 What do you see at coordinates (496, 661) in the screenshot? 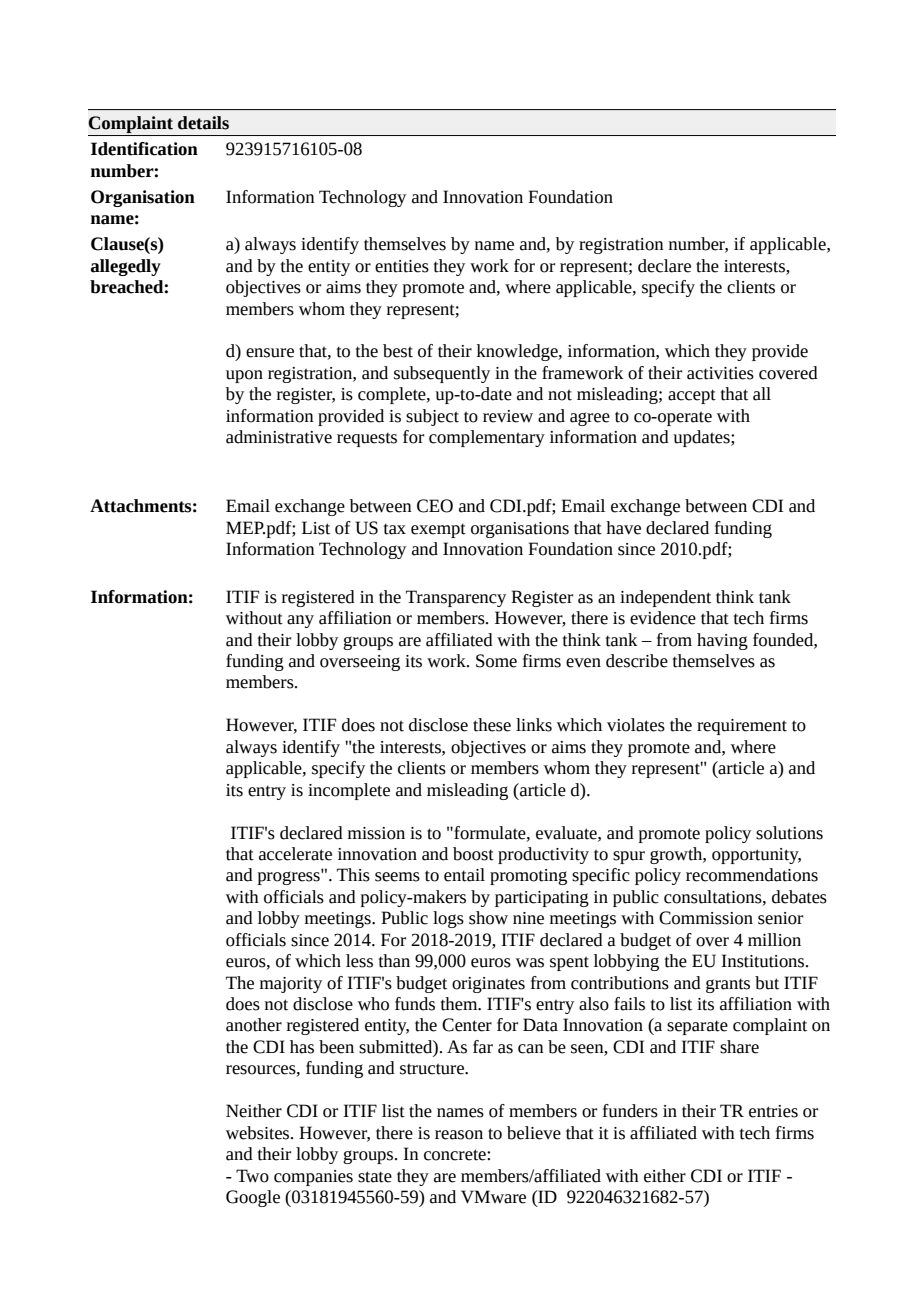
I see `Some` at bounding box center [496, 661].
